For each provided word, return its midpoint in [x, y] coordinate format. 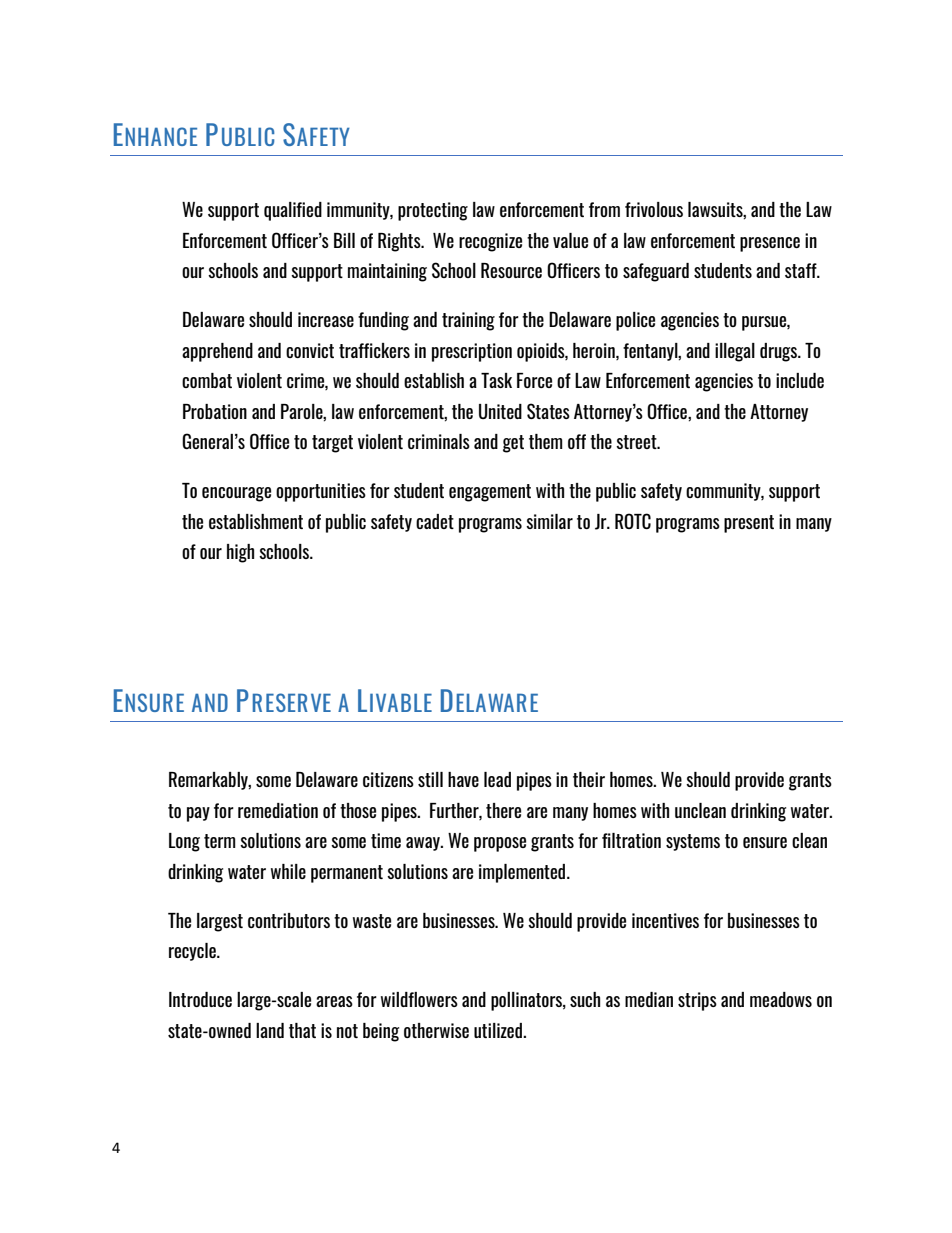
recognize [490, 242]
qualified [293, 211]
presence [770, 244]
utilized [499, 1030]
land [270, 1030]
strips [697, 1001]
